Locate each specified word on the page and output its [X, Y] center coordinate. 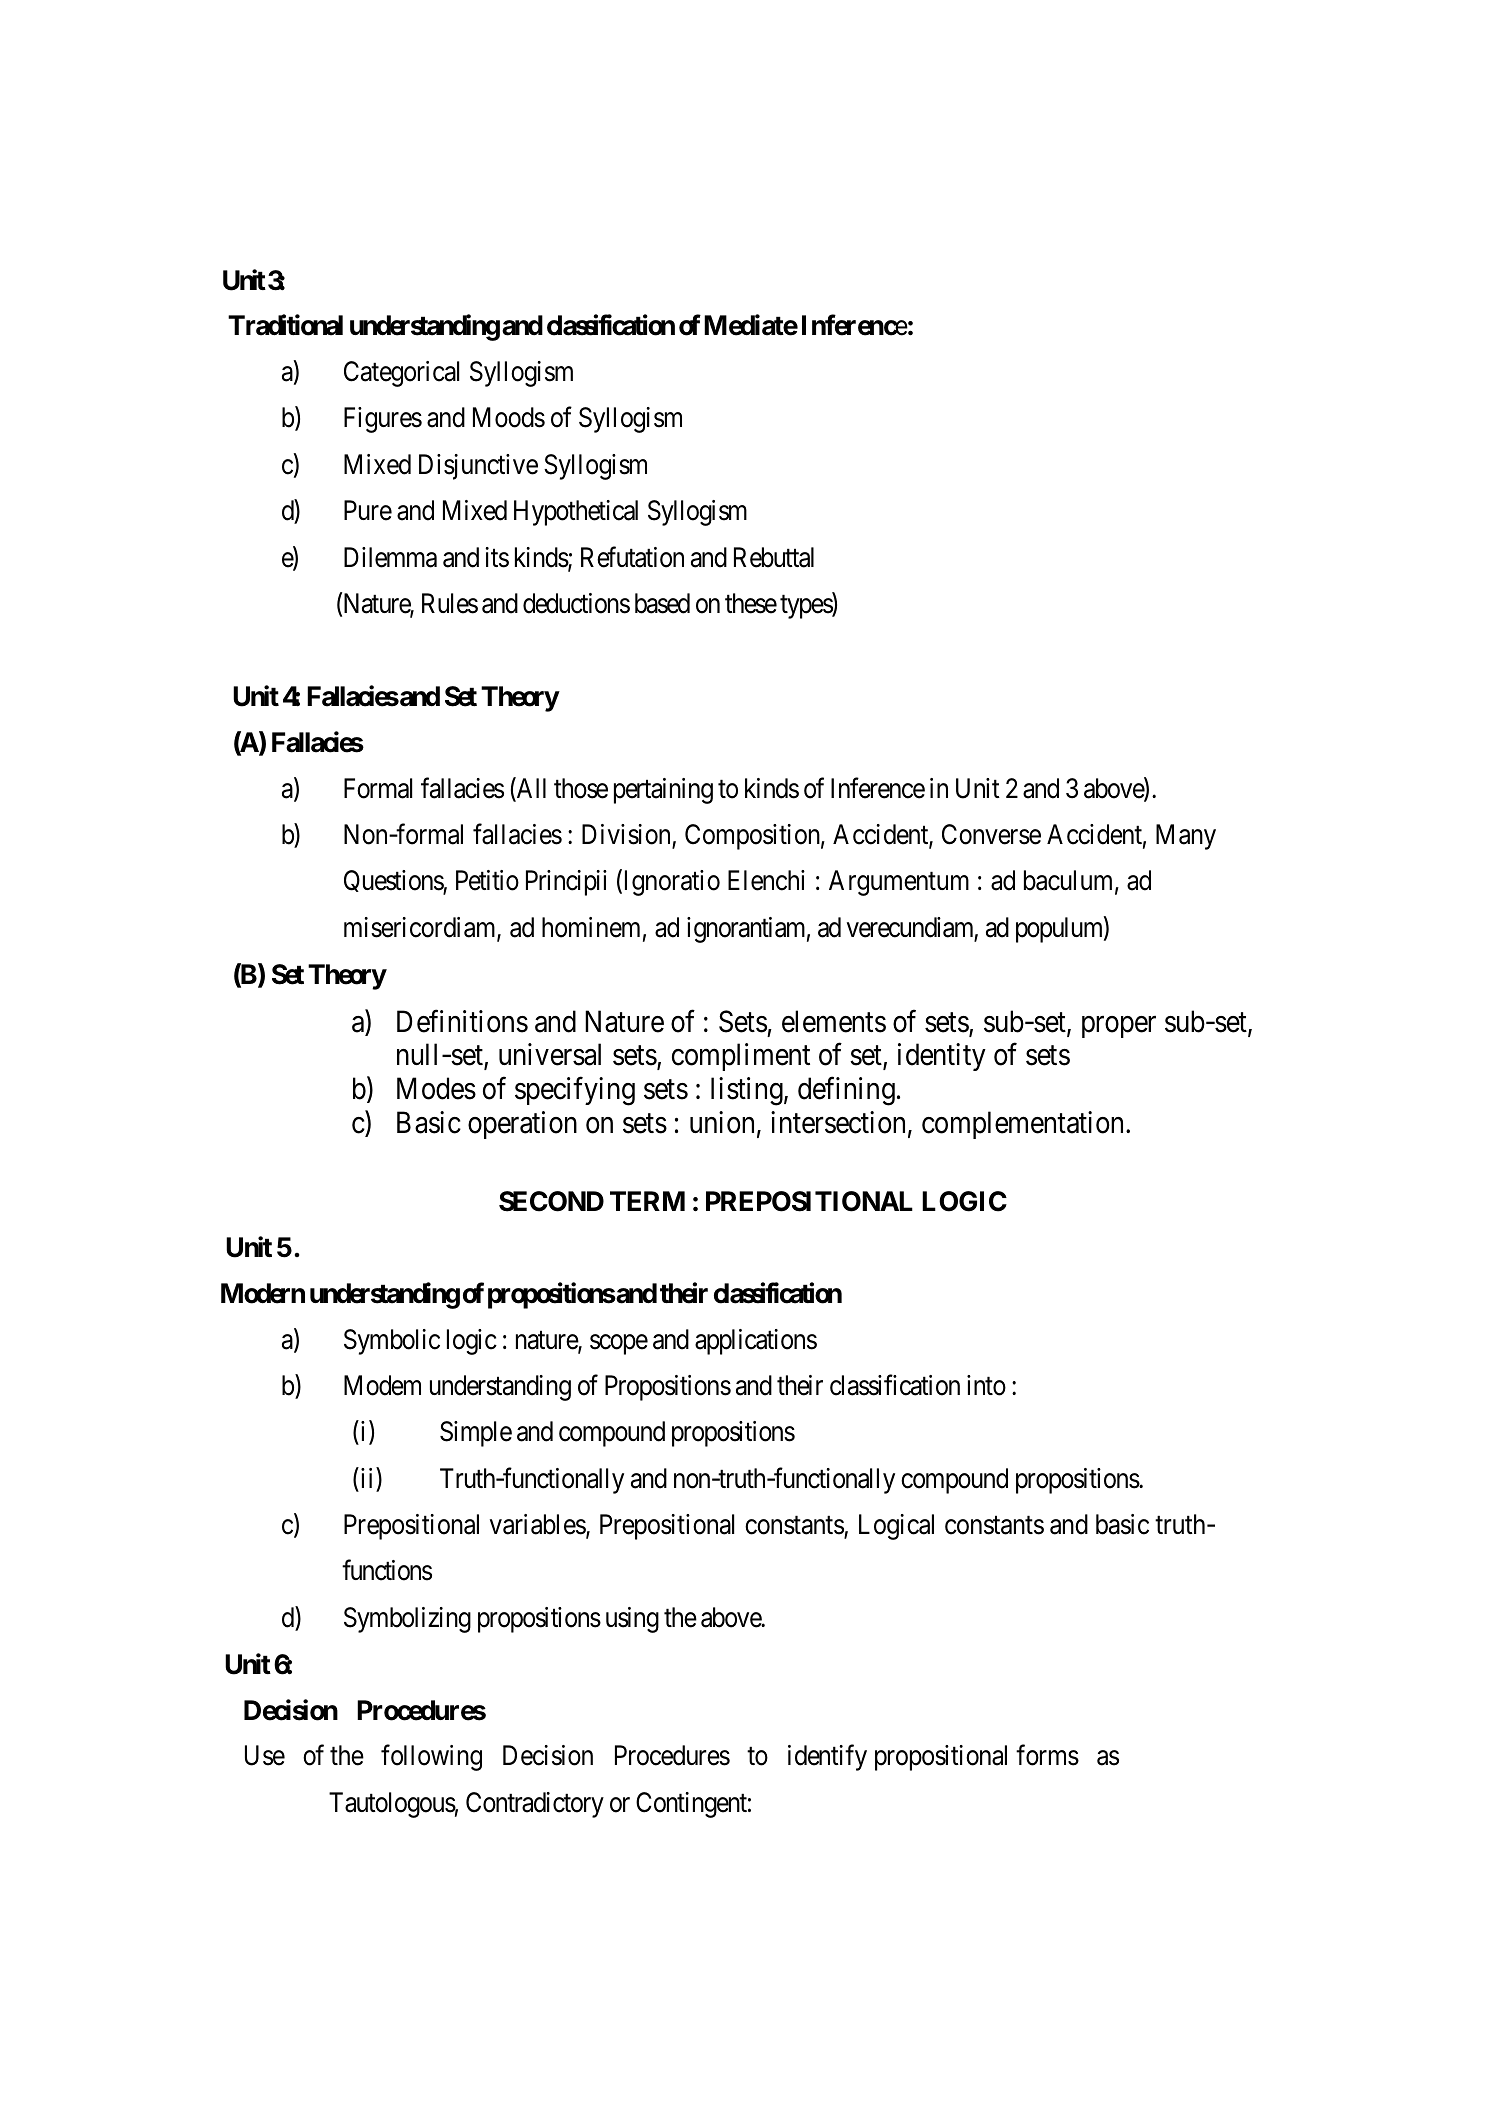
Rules [450, 603]
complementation [1024, 1125]
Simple [476, 1434]
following [431, 1758]
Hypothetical [576, 513]
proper [1119, 1027]
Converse [991, 834]
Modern [263, 1293]
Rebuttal [774, 557]
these [751, 603]
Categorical [401, 374]
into [986, 1385]
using [632, 1620]
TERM [647, 1201]
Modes [436, 1088]
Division [627, 835]
